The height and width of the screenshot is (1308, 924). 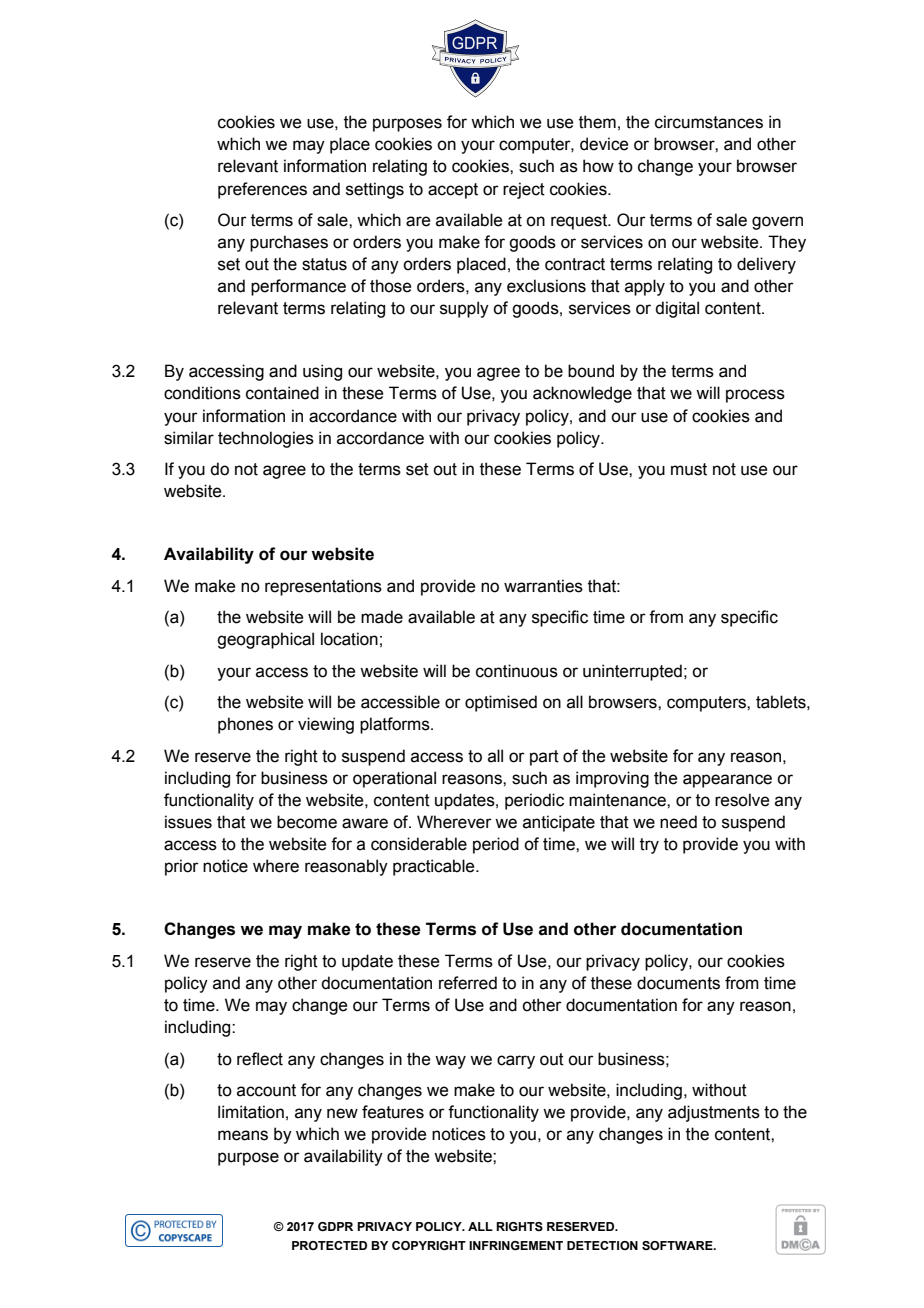 What do you see at coordinates (709, 122) in the screenshot?
I see `circumstances` at bounding box center [709, 122].
